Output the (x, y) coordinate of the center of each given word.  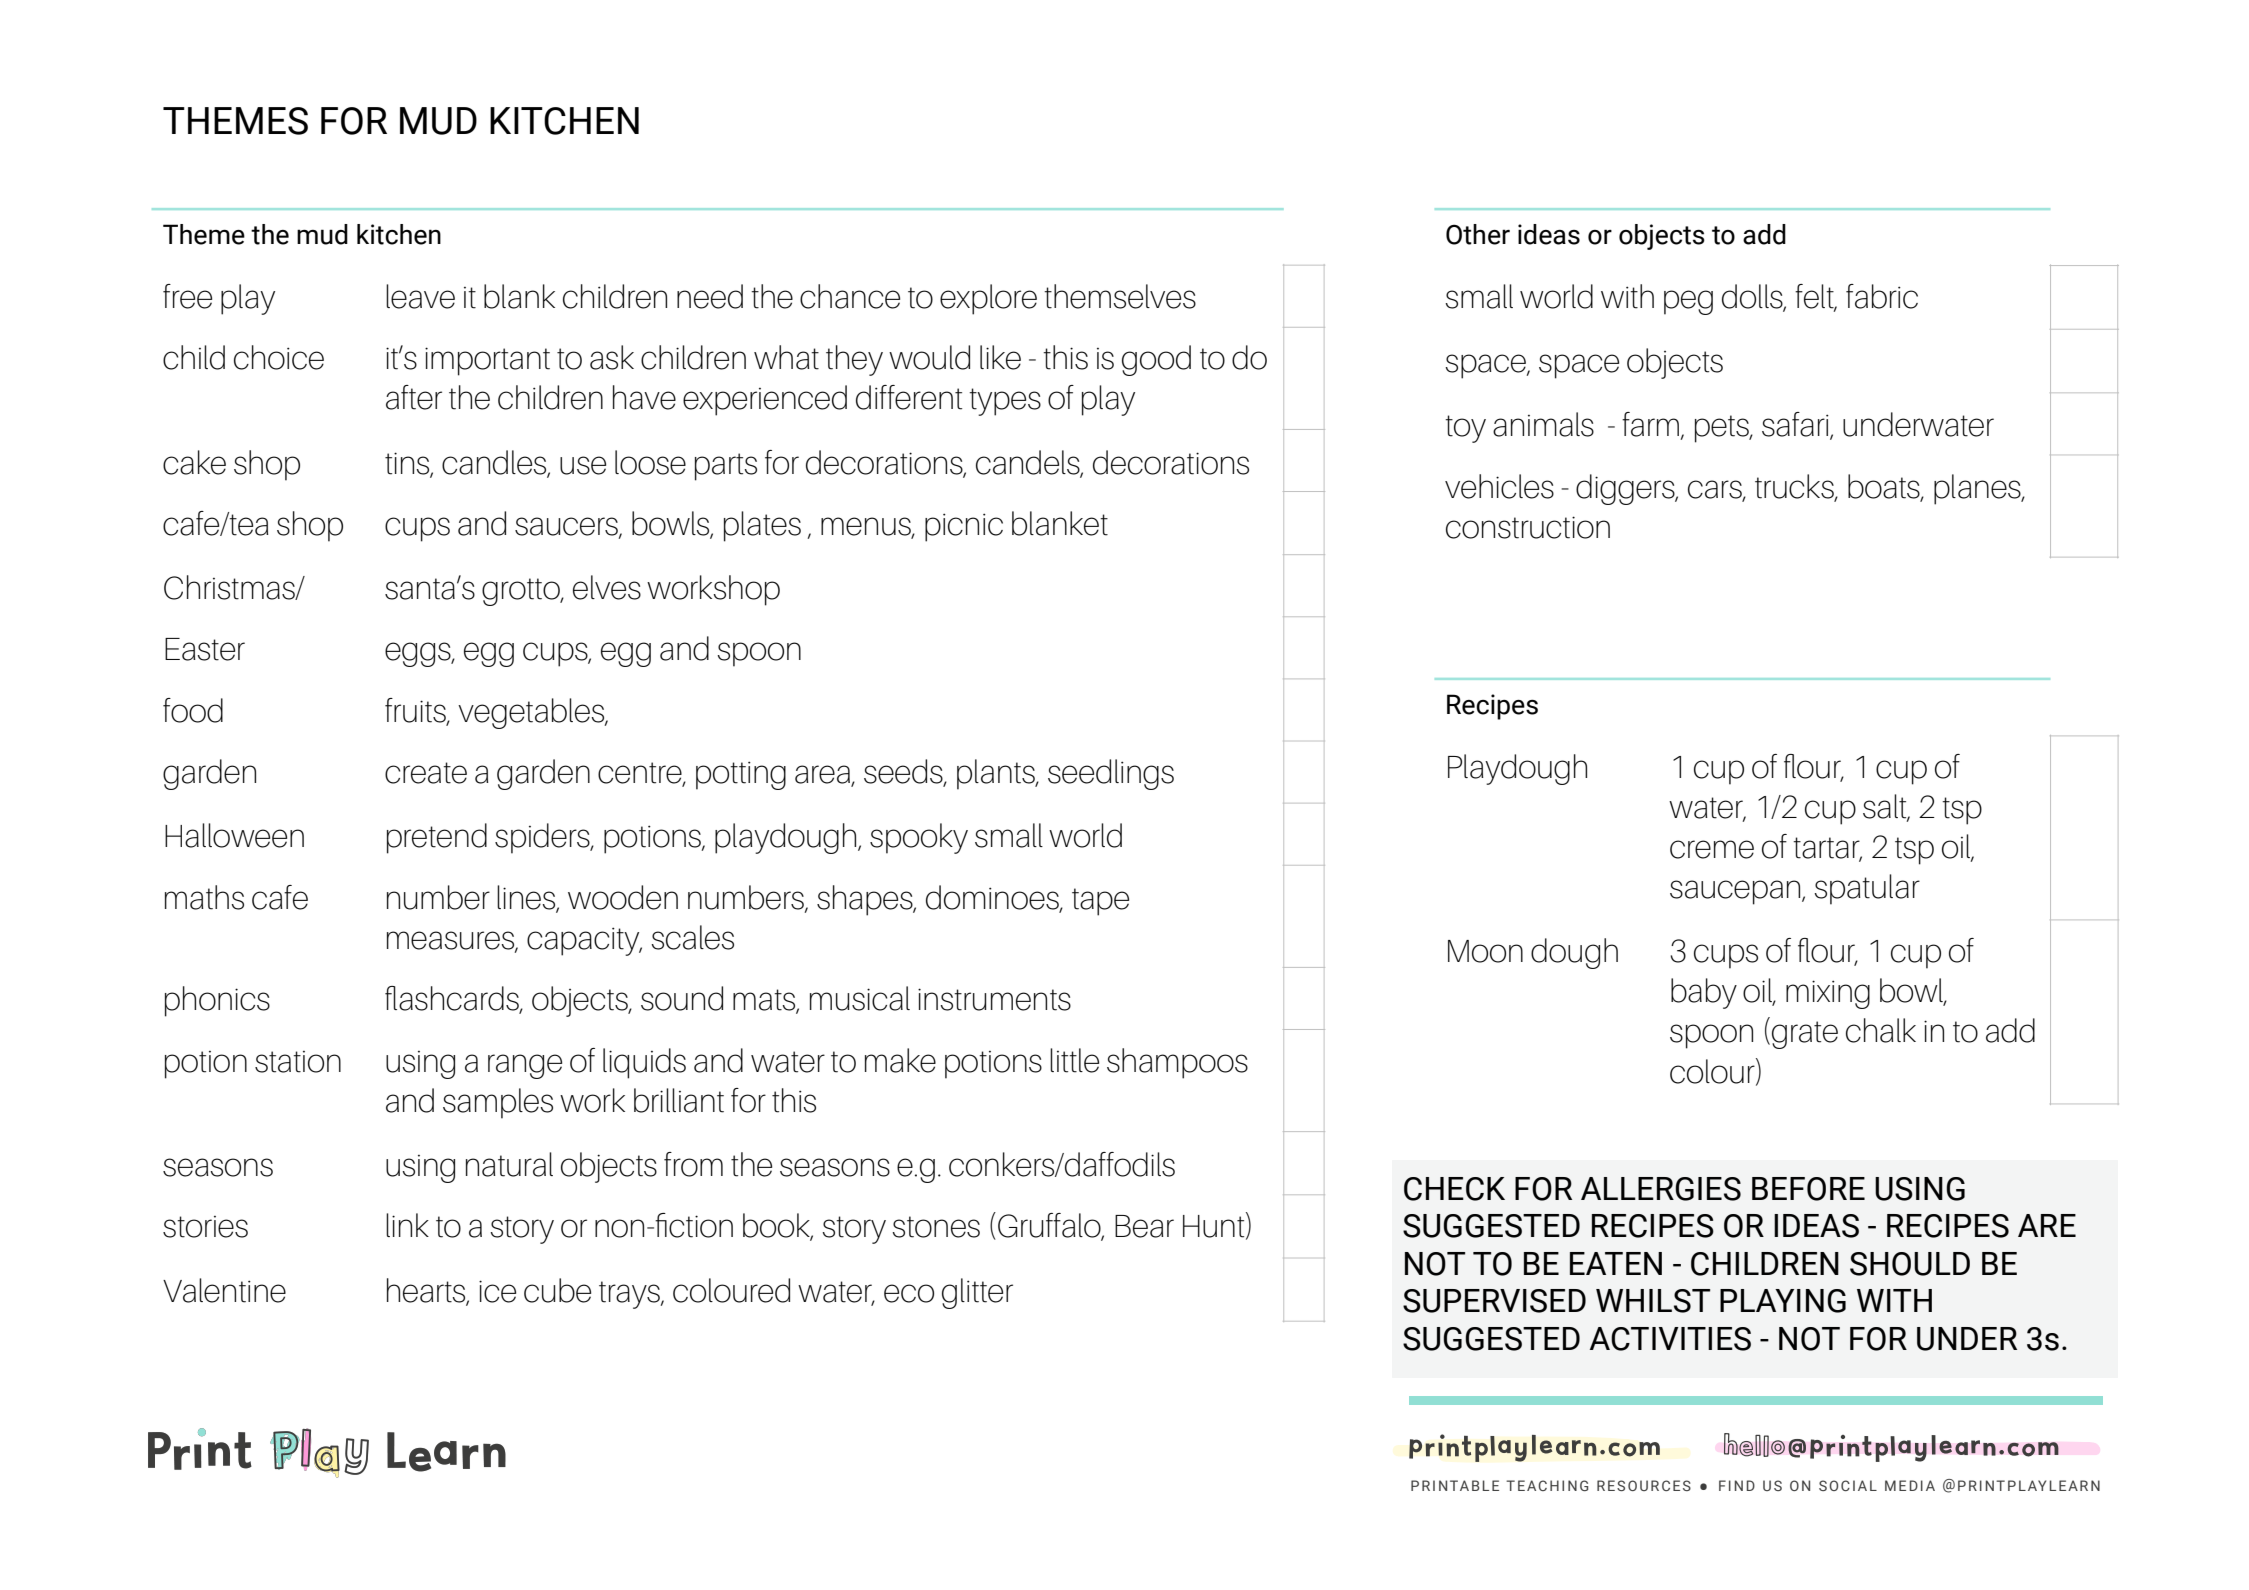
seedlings (1111, 774)
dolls (1753, 297)
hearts (427, 1291)
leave (420, 296)
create (426, 773)
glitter (977, 1293)
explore (988, 299)
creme (1712, 849)
